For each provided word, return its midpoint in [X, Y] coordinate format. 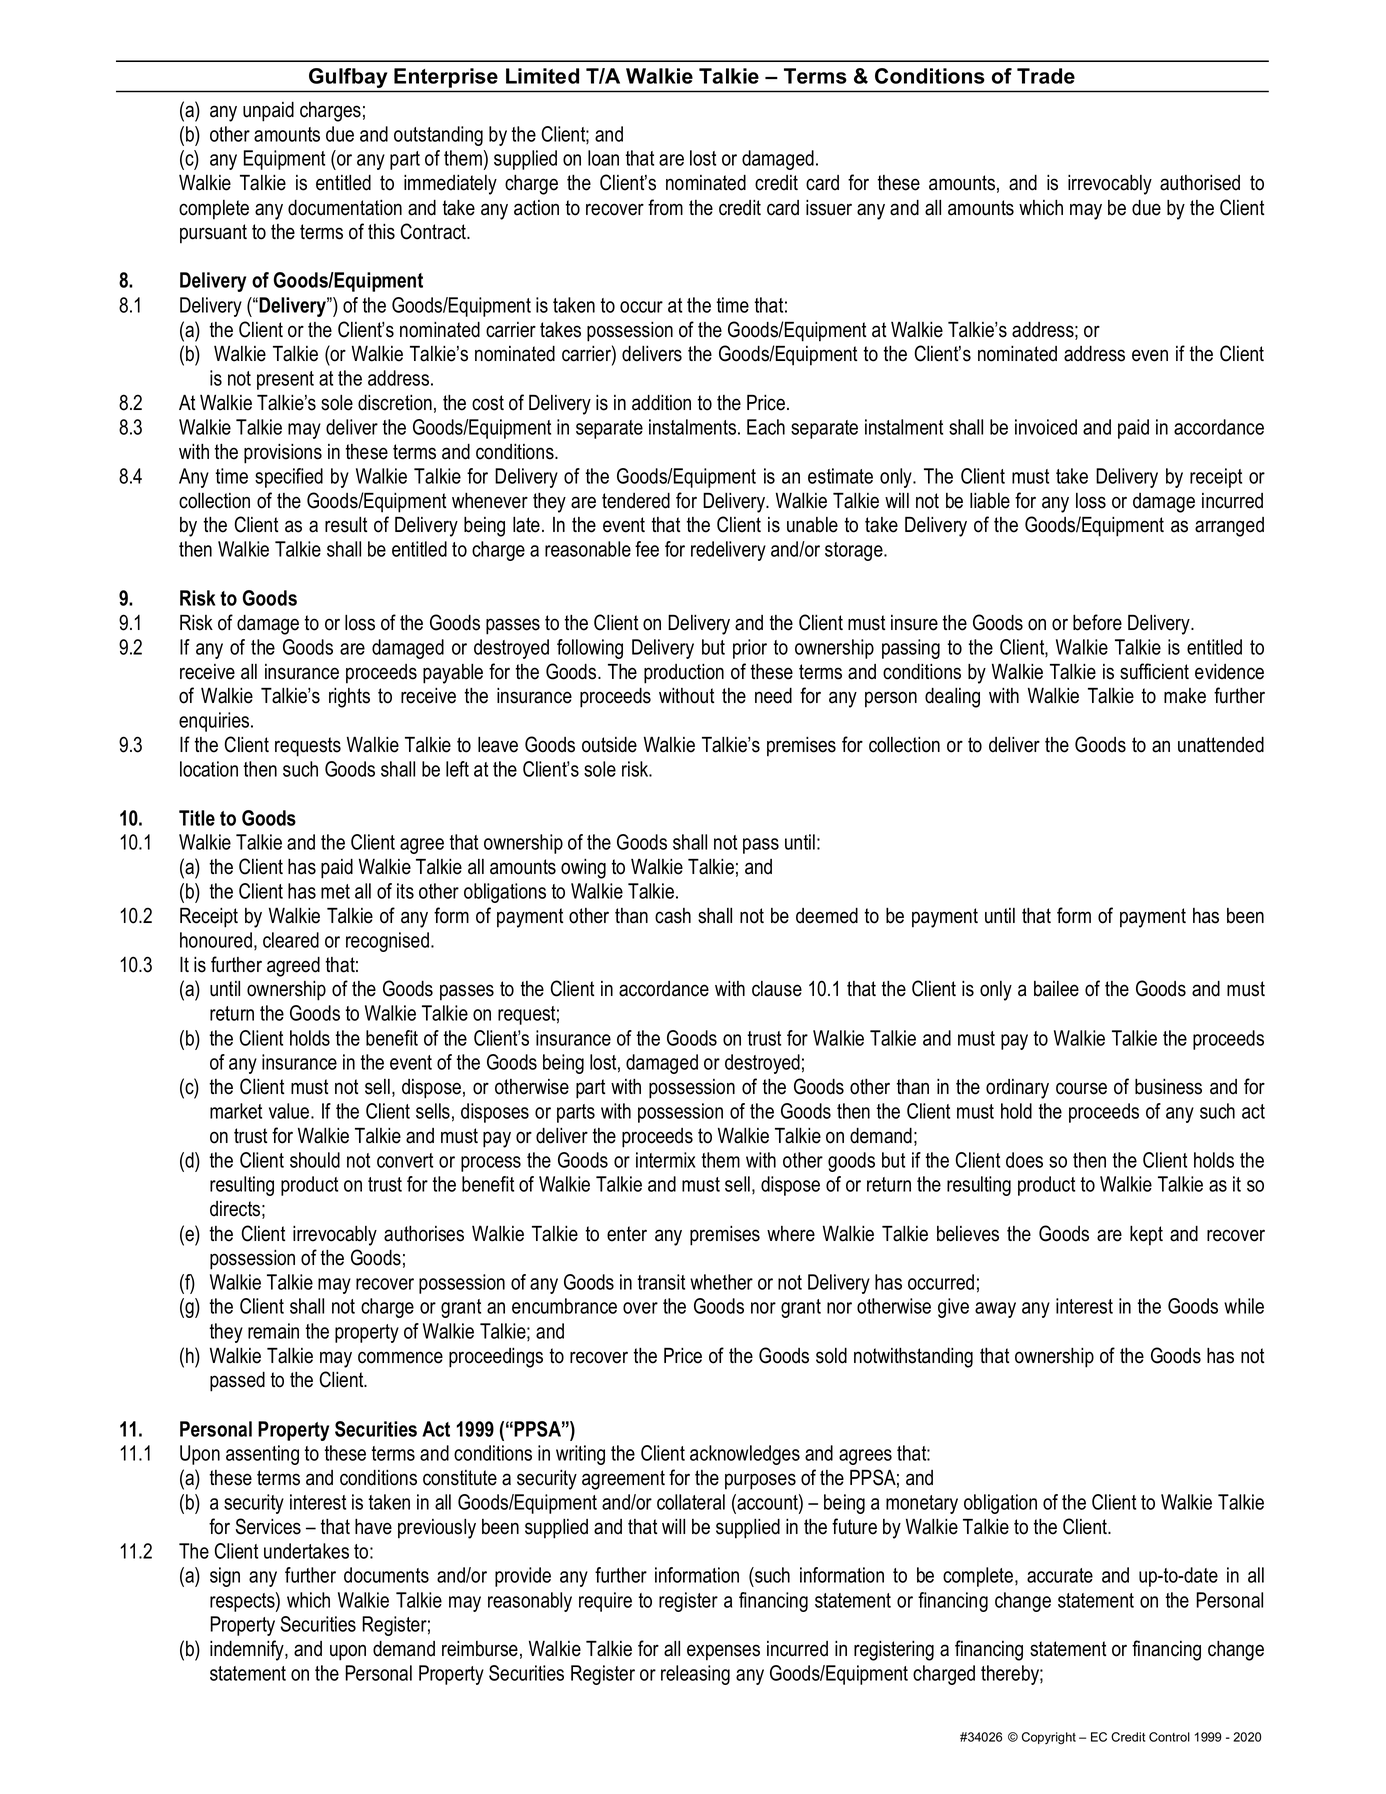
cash [673, 916]
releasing [695, 1675]
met [335, 891]
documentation [345, 207]
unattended [1221, 744]
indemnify [248, 1650]
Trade [1046, 76]
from [665, 207]
